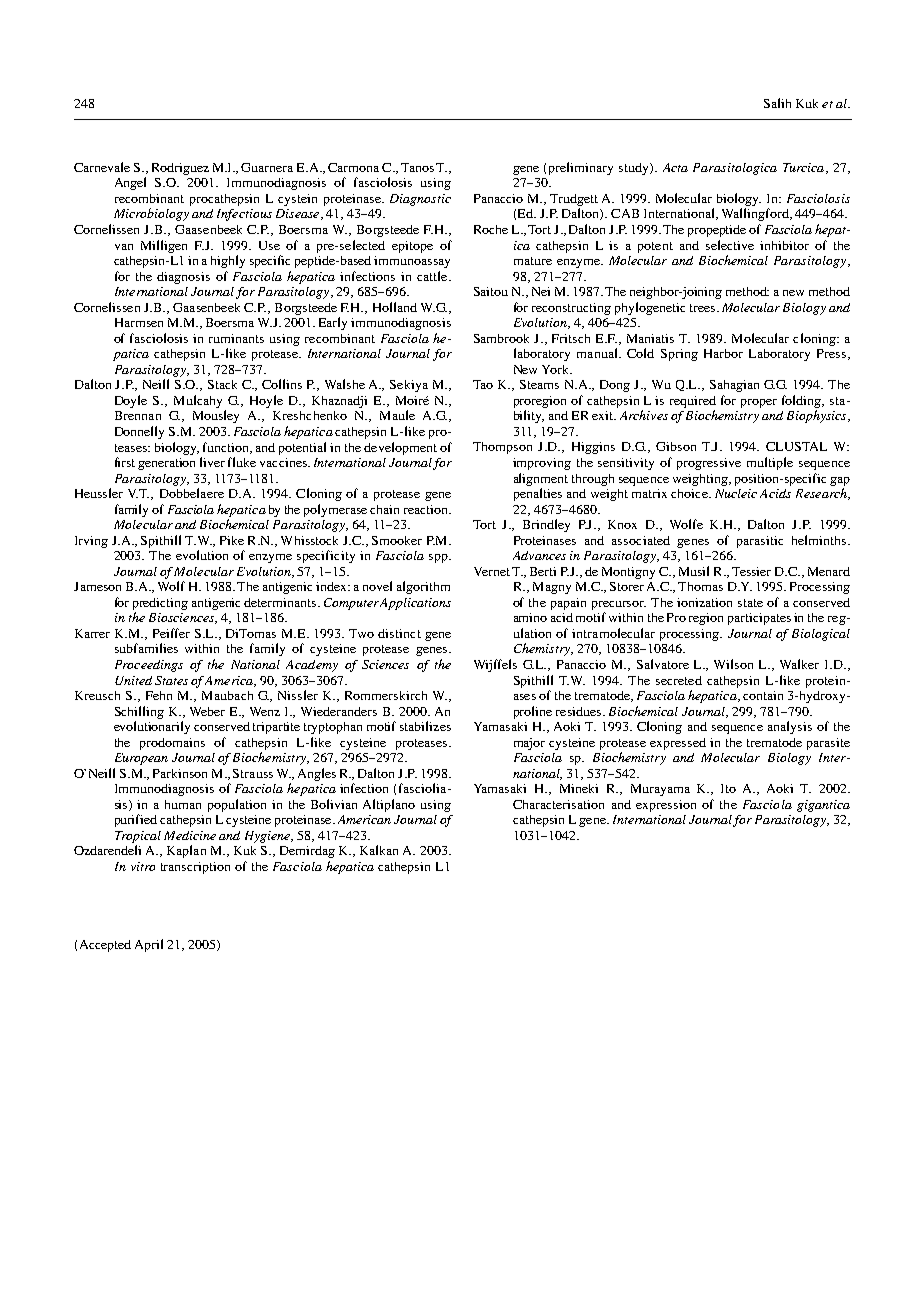 Image resolution: width=924 pixels, height=1308 pixels. What do you see at coordinates (149, 945) in the image?
I see `April` at bounding box center [149, 945].
